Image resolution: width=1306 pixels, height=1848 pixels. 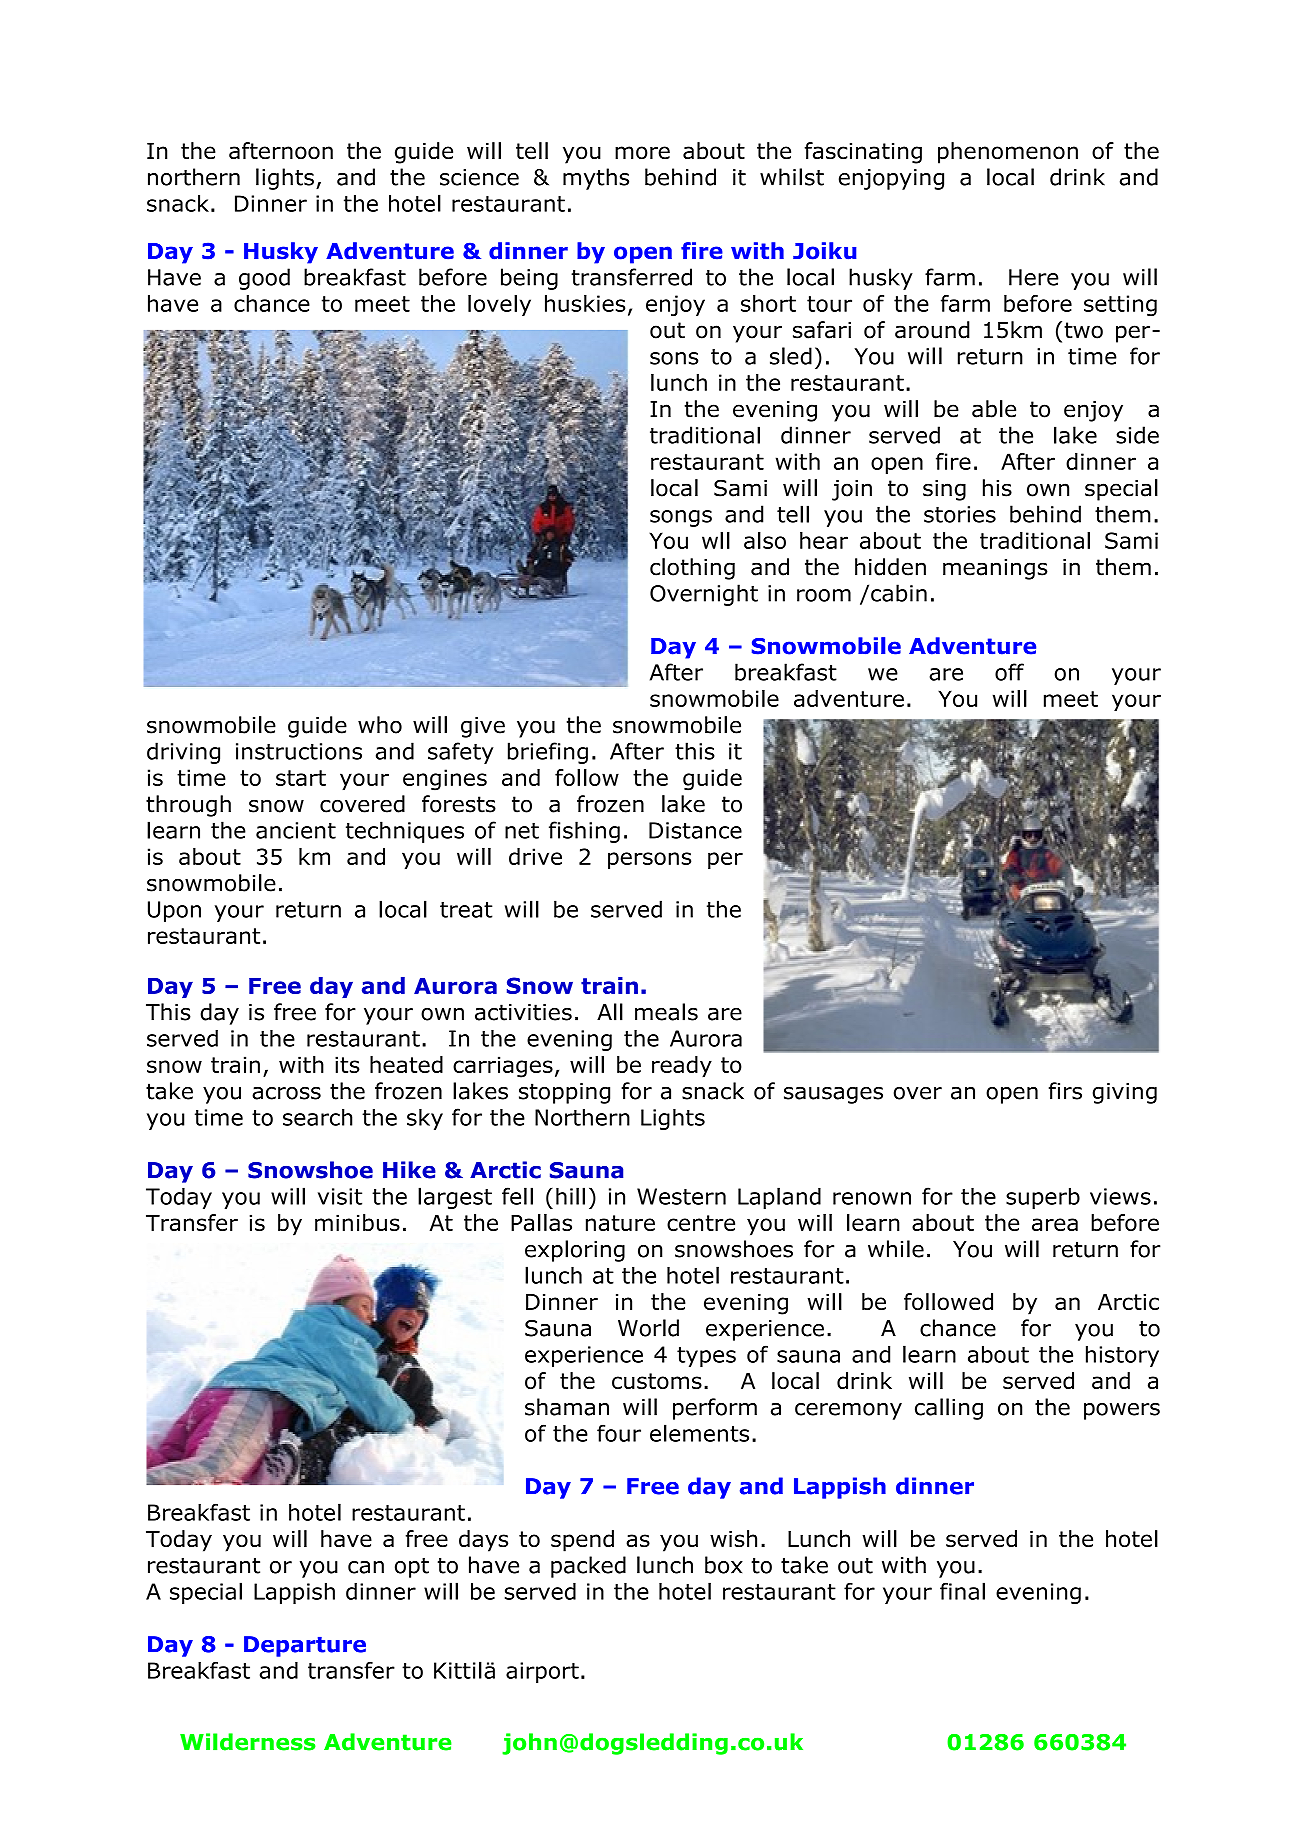 I want to click on firs, so click(x=1065, y=1091).
